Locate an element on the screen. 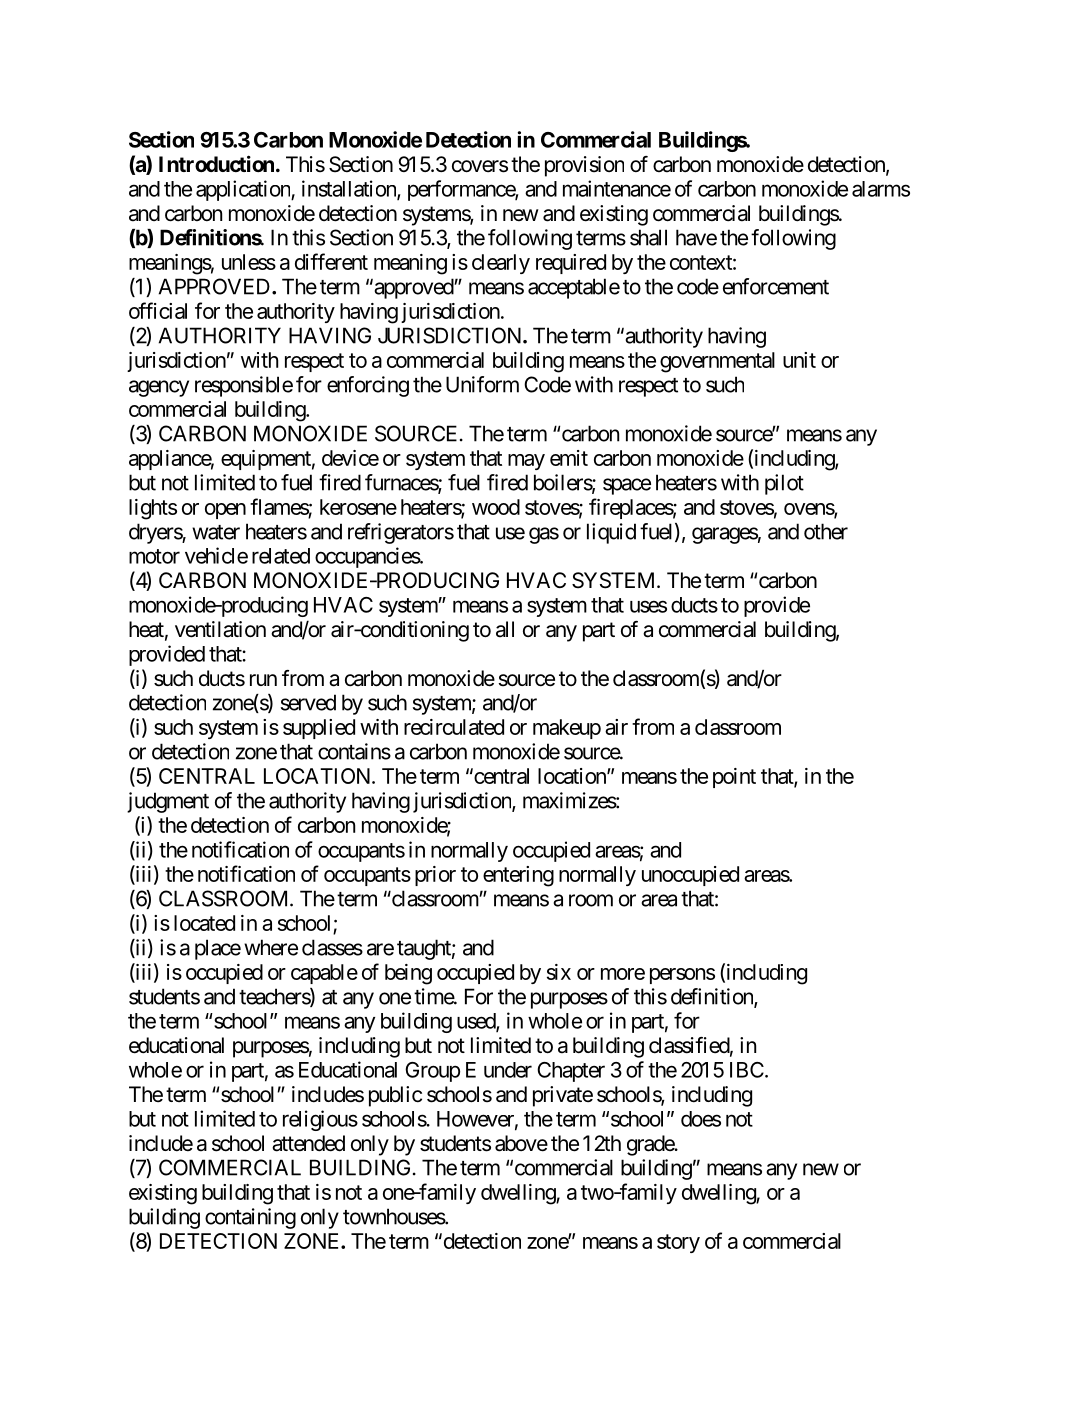 Image resolution: width=1087 pixels, height=1403 pixels. judgment is located at coordinates (168, 802).
